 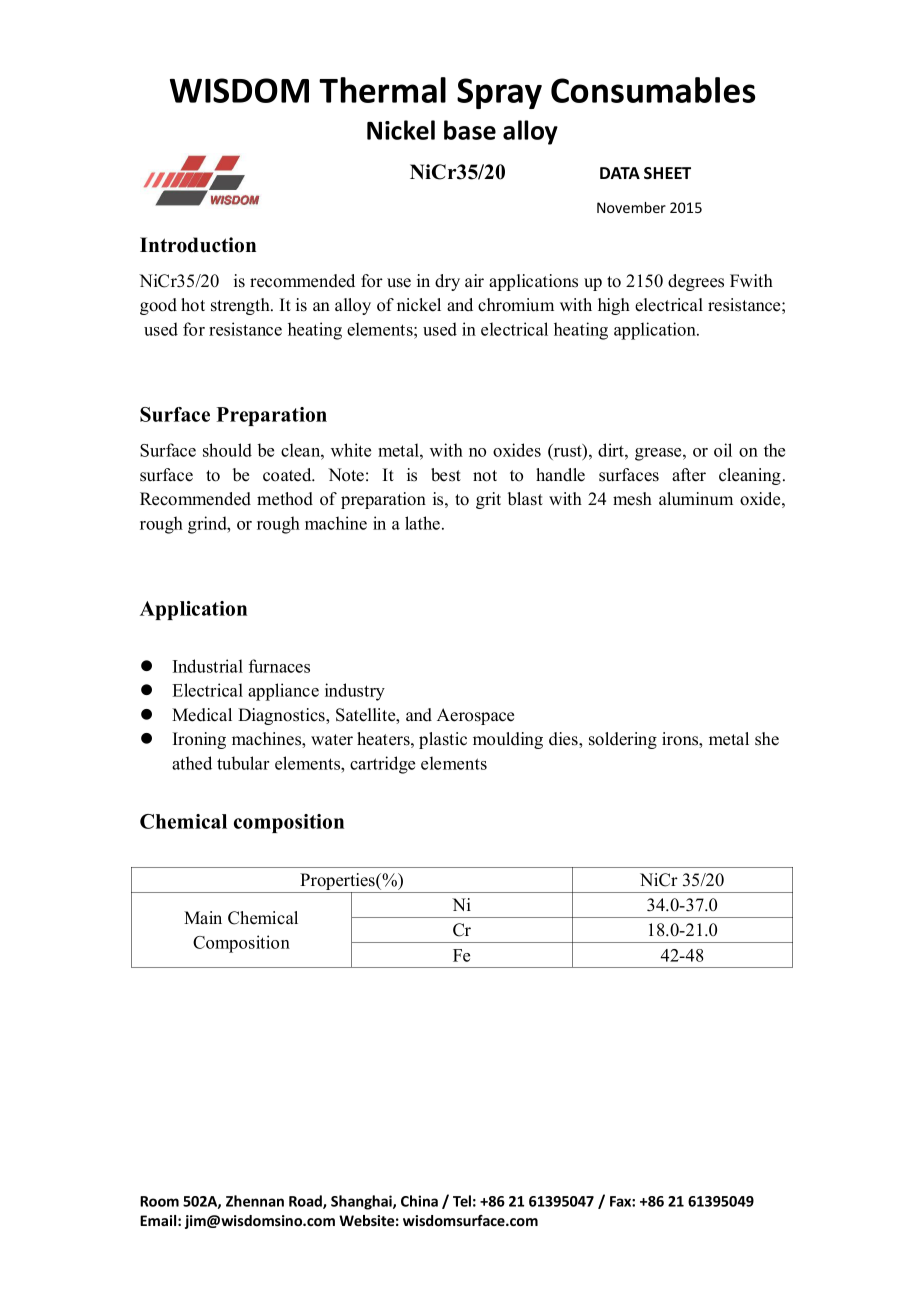 What do you see at coordinates (470, 130) in the document?
I see `base` at bounding box center [470, 130].
